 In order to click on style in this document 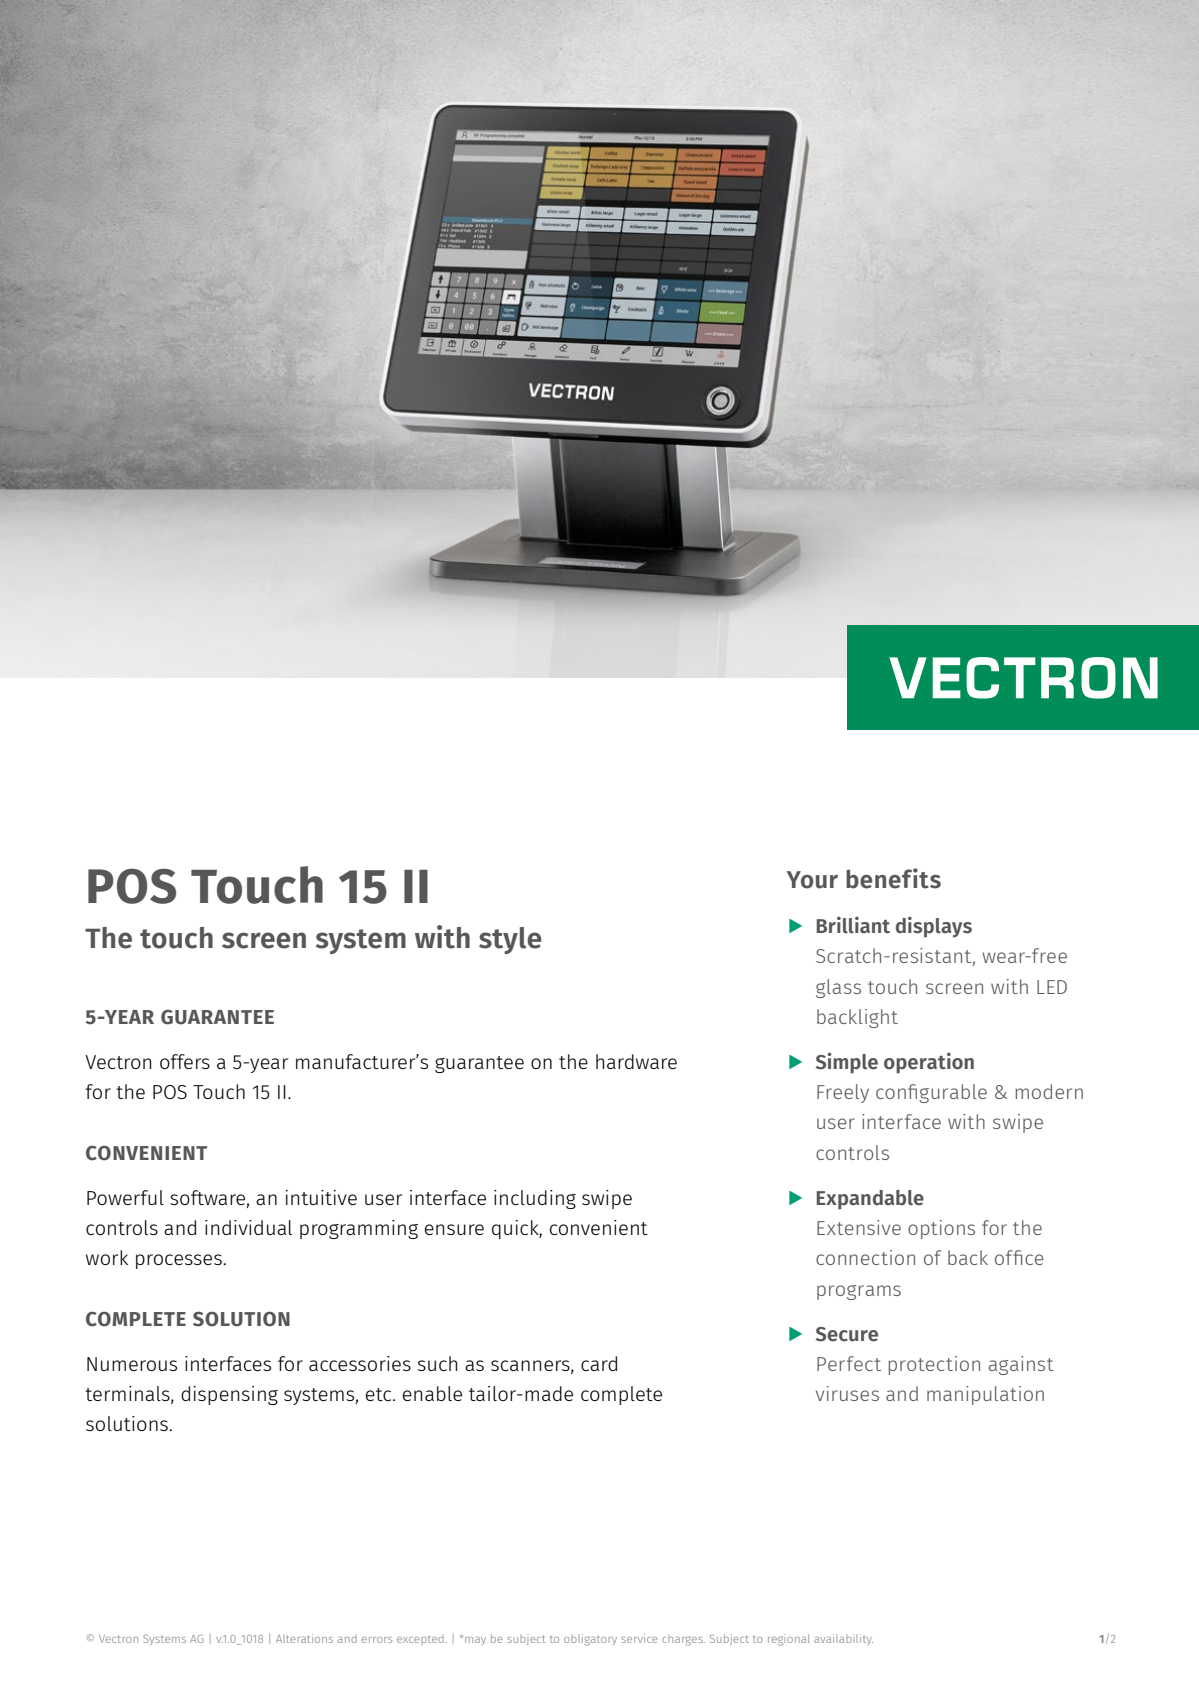, I will do `click(510, 940)`.
